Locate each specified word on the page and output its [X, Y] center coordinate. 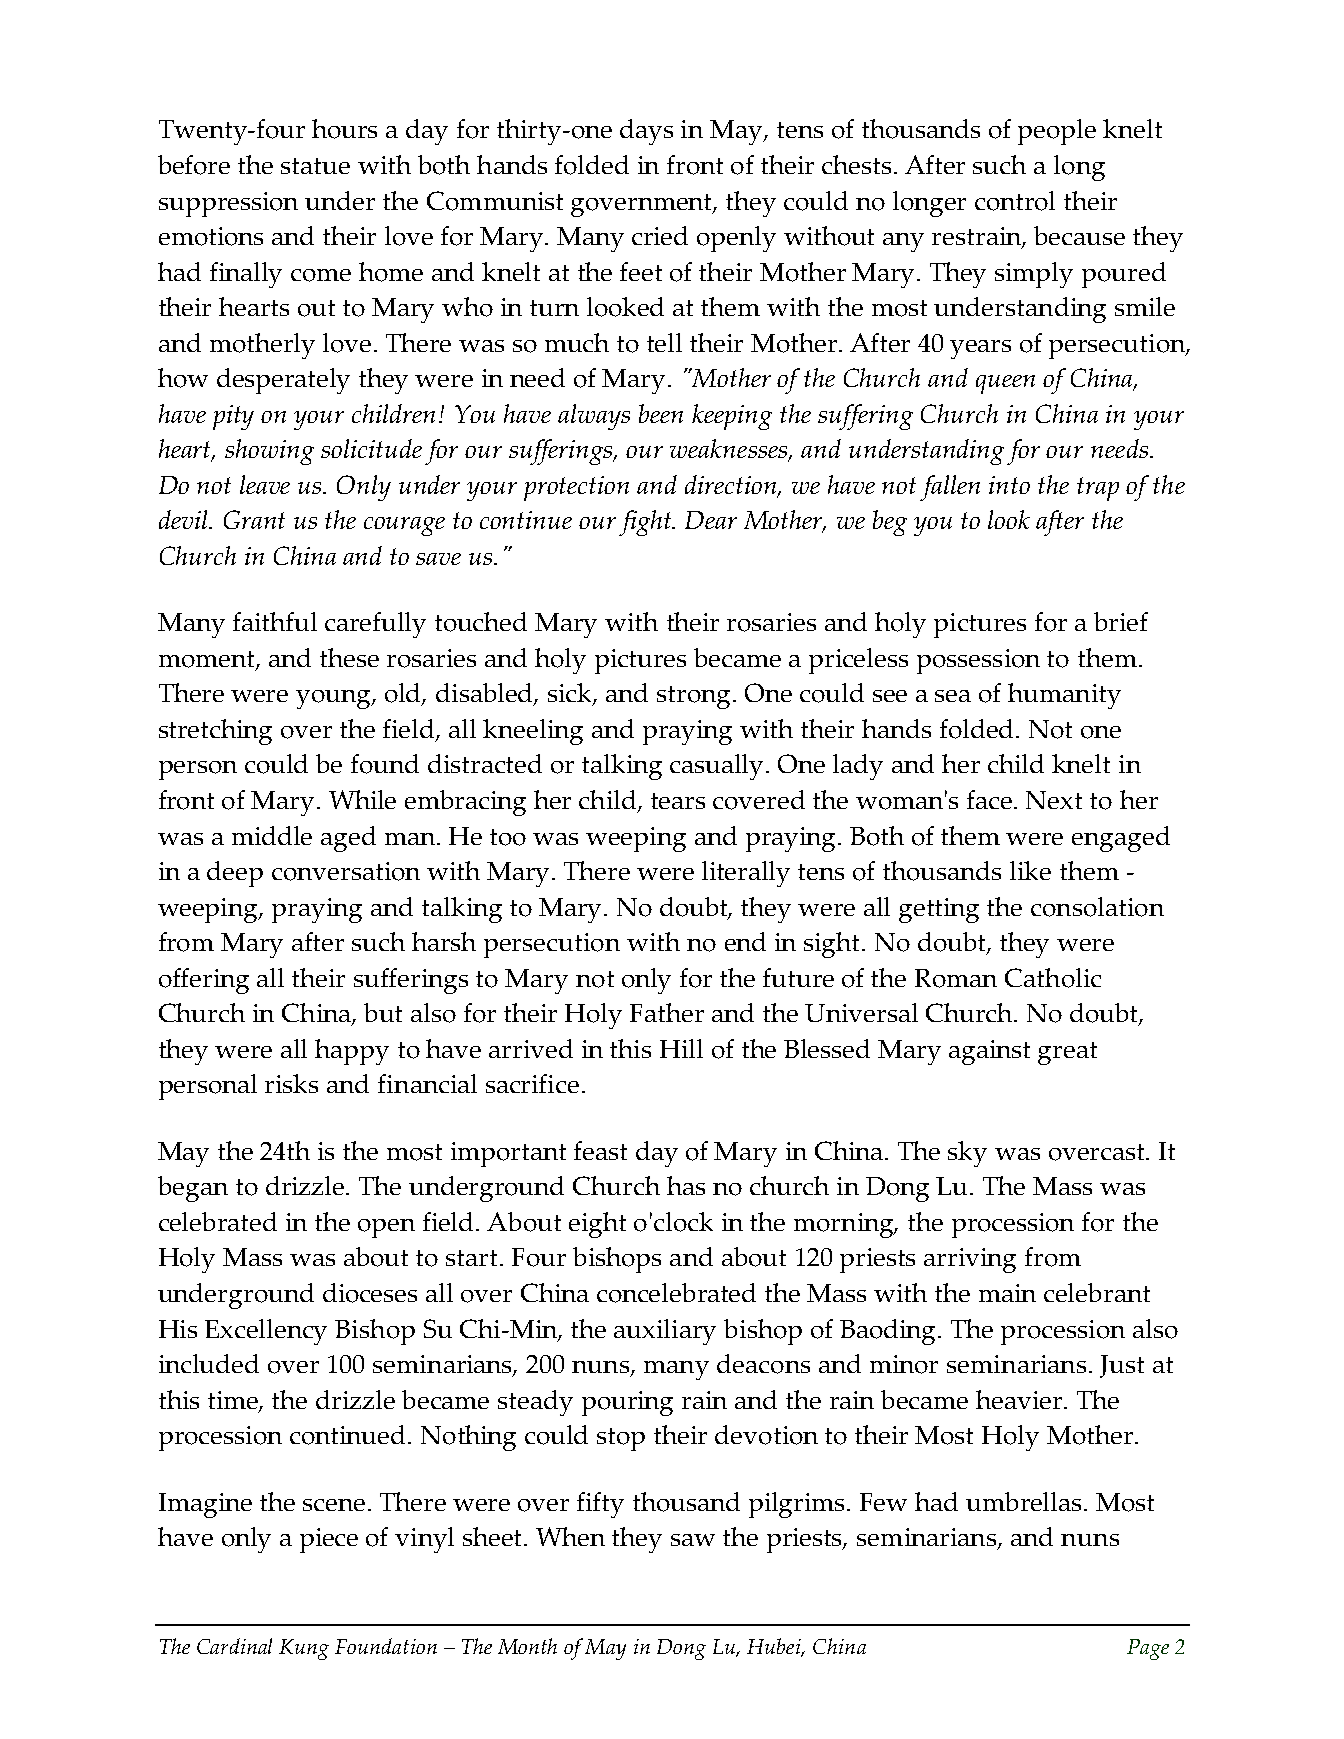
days [646, 132]
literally [746, 874]
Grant [254, 519]
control [1015, 201]
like [1030, 870]
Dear [711, 520]
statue [315, 166]
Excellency [266, 1332]
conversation [346, 871]
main [1007, 1293]
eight [597, 1225]
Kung [304, 1649]
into [1009, 485]
